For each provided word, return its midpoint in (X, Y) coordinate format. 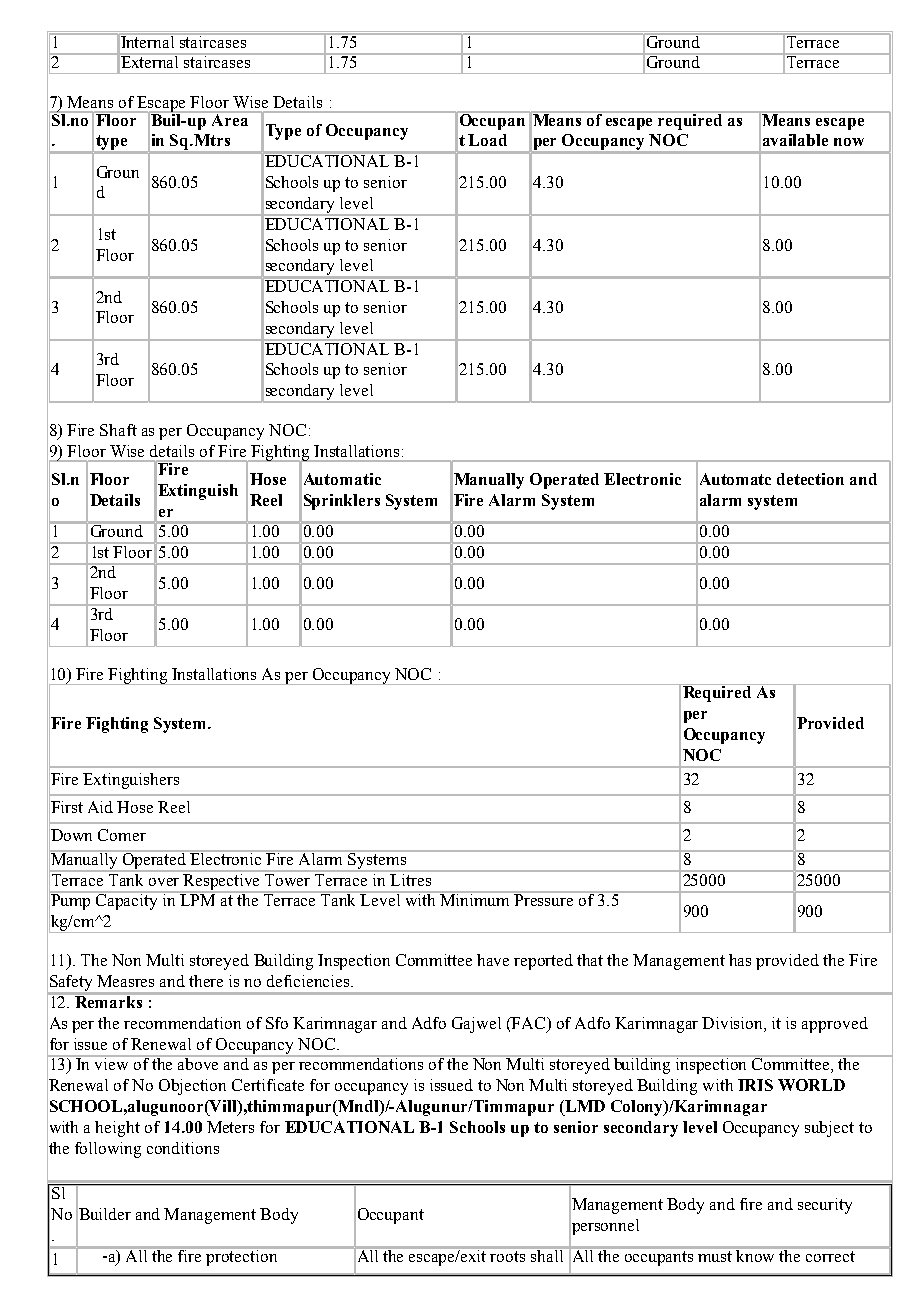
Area (230, 118)
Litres (411, 878)
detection (810, 479)
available (795, 140)
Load (487, 140)
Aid (100, 807)
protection (242, 1256)
